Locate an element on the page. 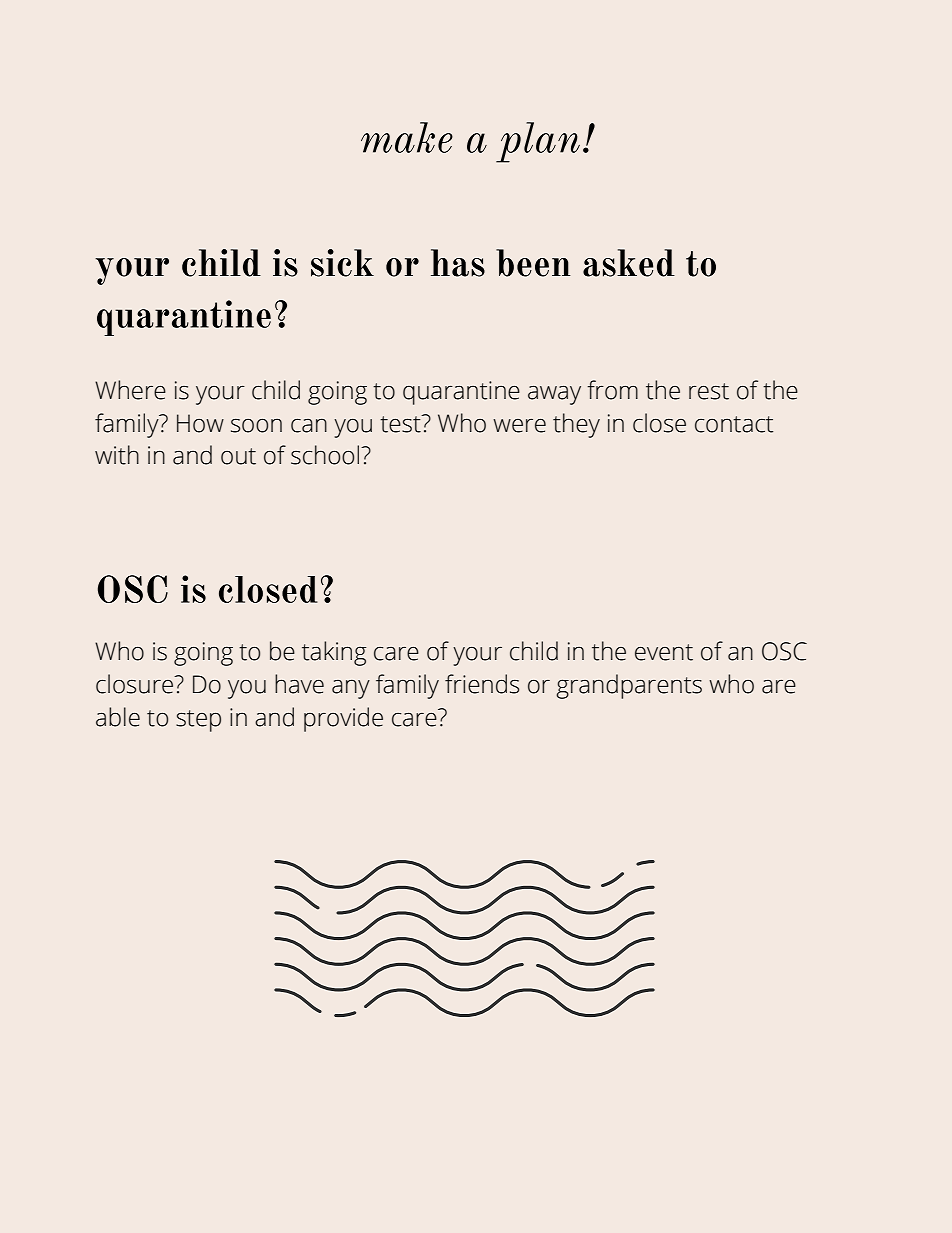  step is located at coordinates (198, 721).
